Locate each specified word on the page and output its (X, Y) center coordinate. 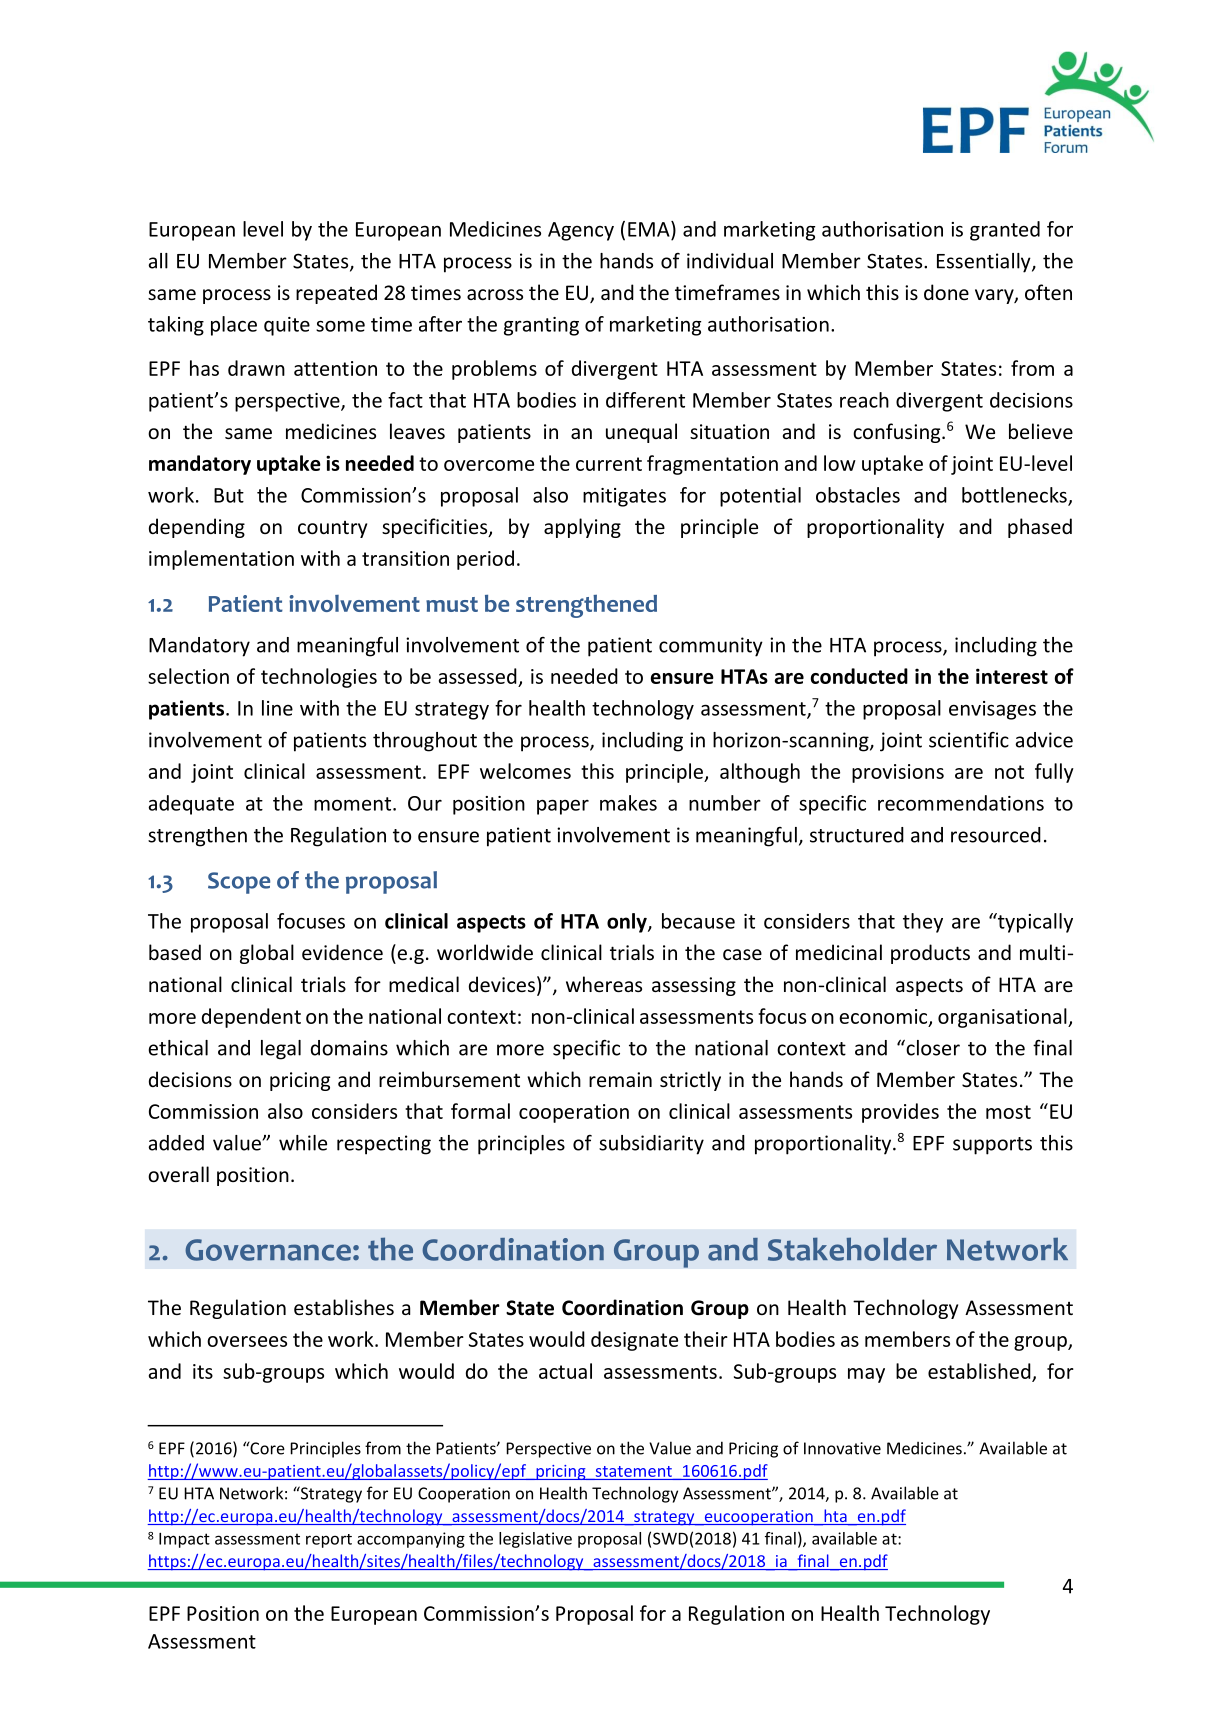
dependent (251, 1018)
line (277, 708)
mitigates (624, 497)
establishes (344, 1307)
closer (932, 1047)
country (332, 529)
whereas (604, 984)
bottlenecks (1015, 496)
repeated (336, 294)
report (329, 1541)
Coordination (622, 1307)
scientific (969, 740)
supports (992, 1146)
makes (628, 803)
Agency (581, 231)
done (946, 292)
